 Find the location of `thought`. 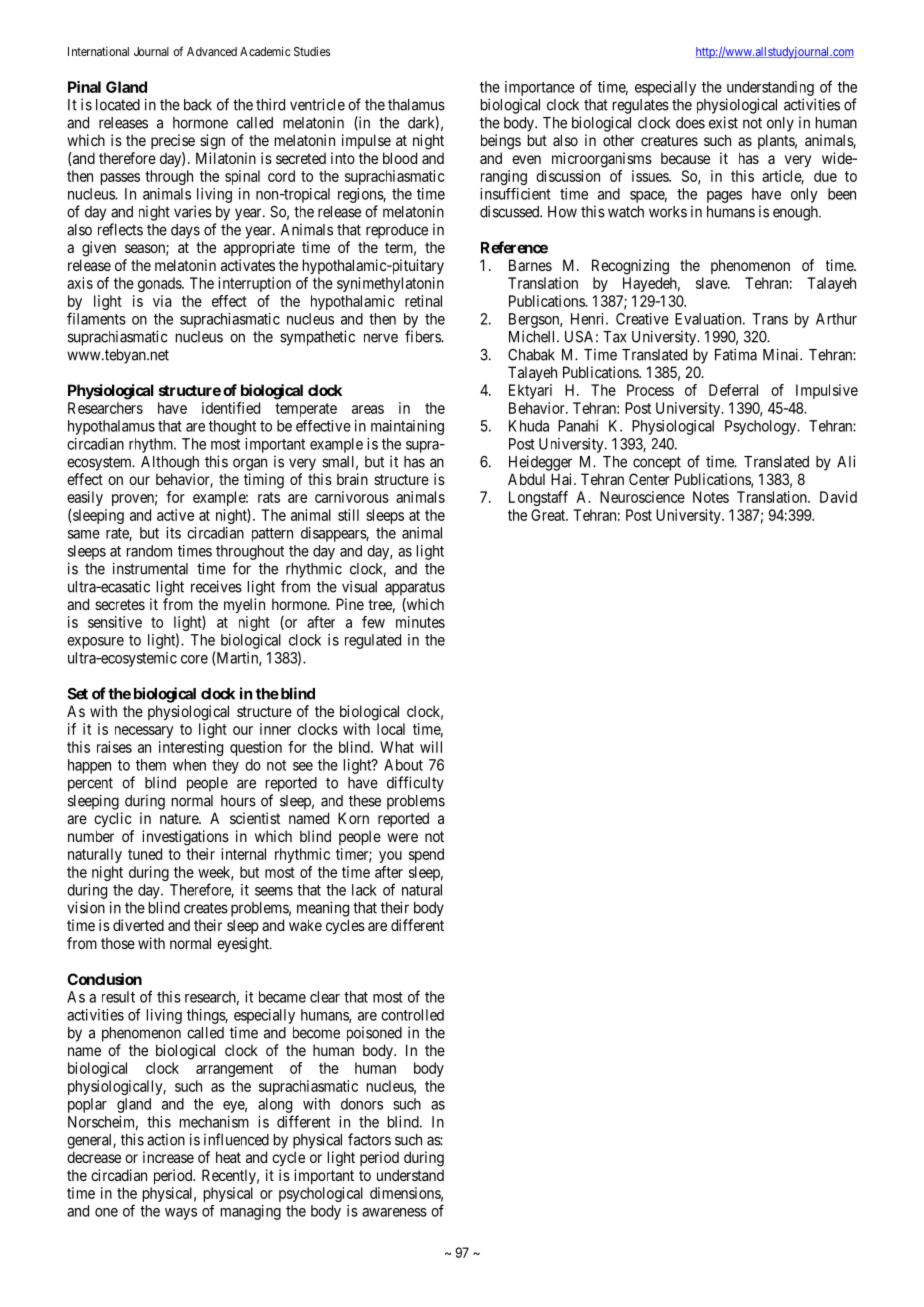

thought is located at coordinates (232, 427).
